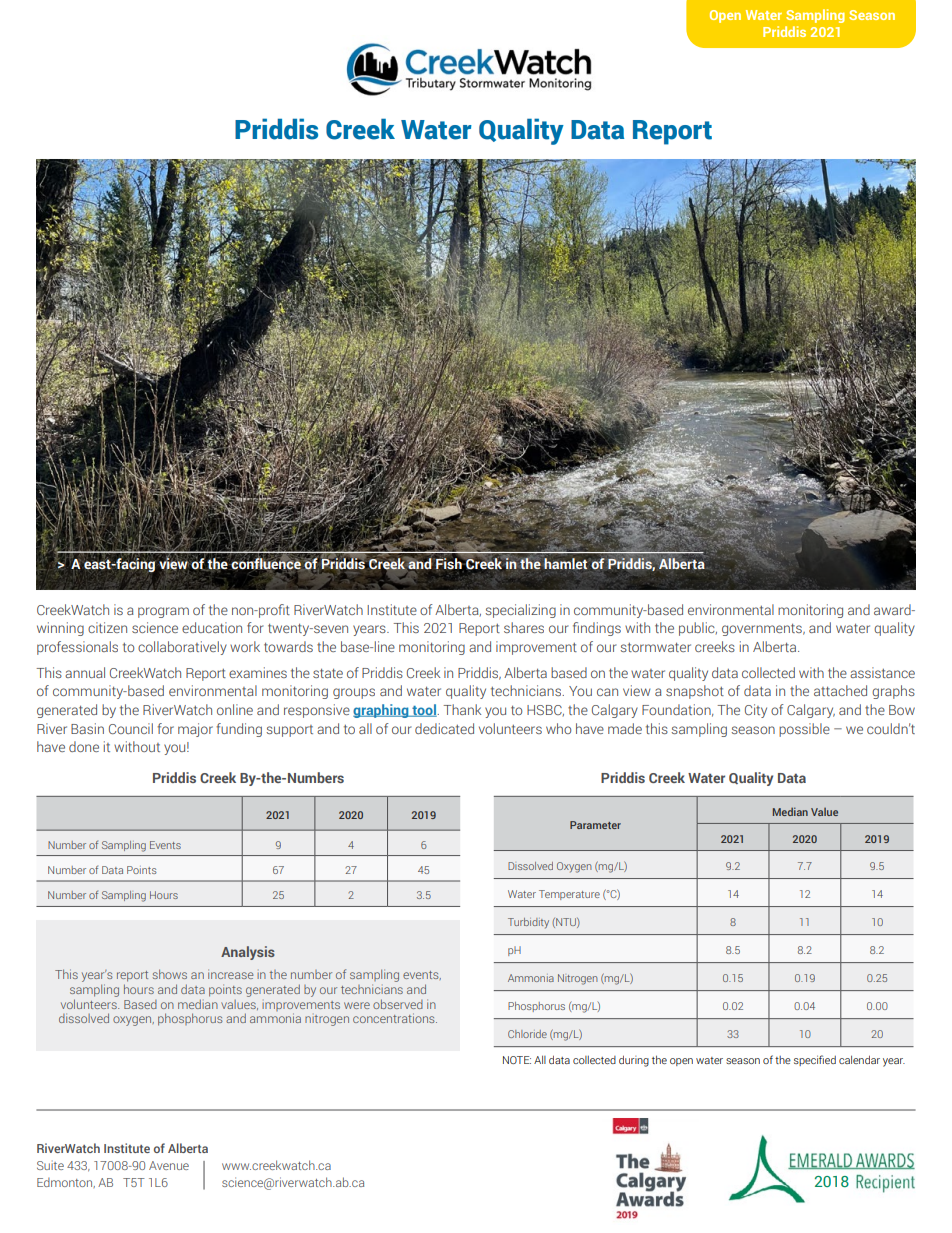  I want to click on specified, so click(815, 1060).
